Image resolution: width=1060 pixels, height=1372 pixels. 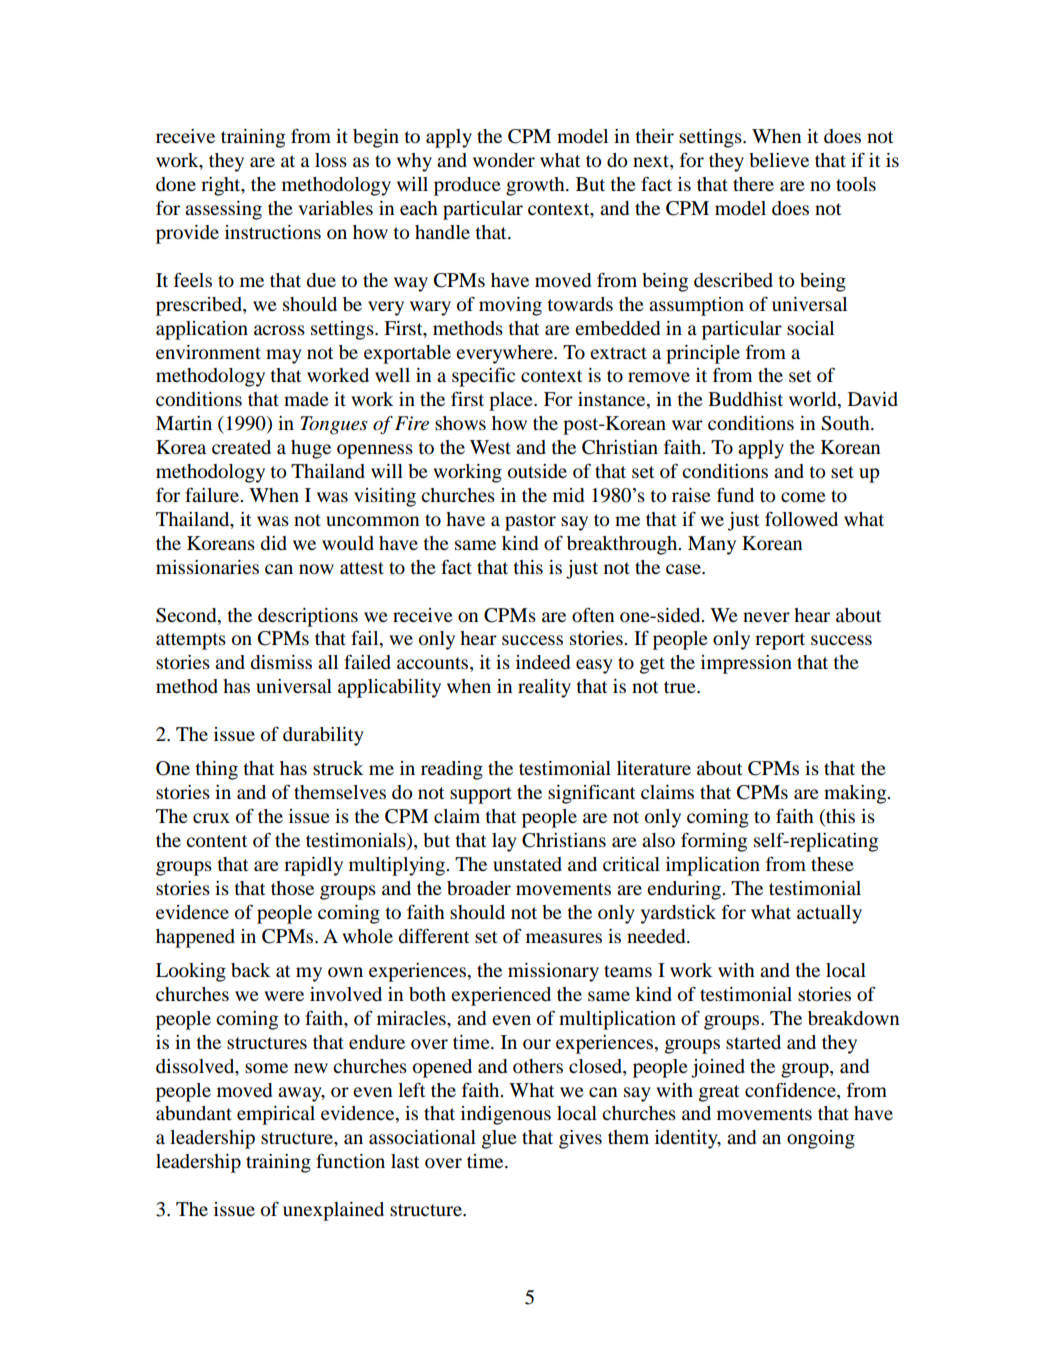 What do you see at coordinates (543, 662) in the screenshot?
I see `indeed` at bounding box center [543, 662].
